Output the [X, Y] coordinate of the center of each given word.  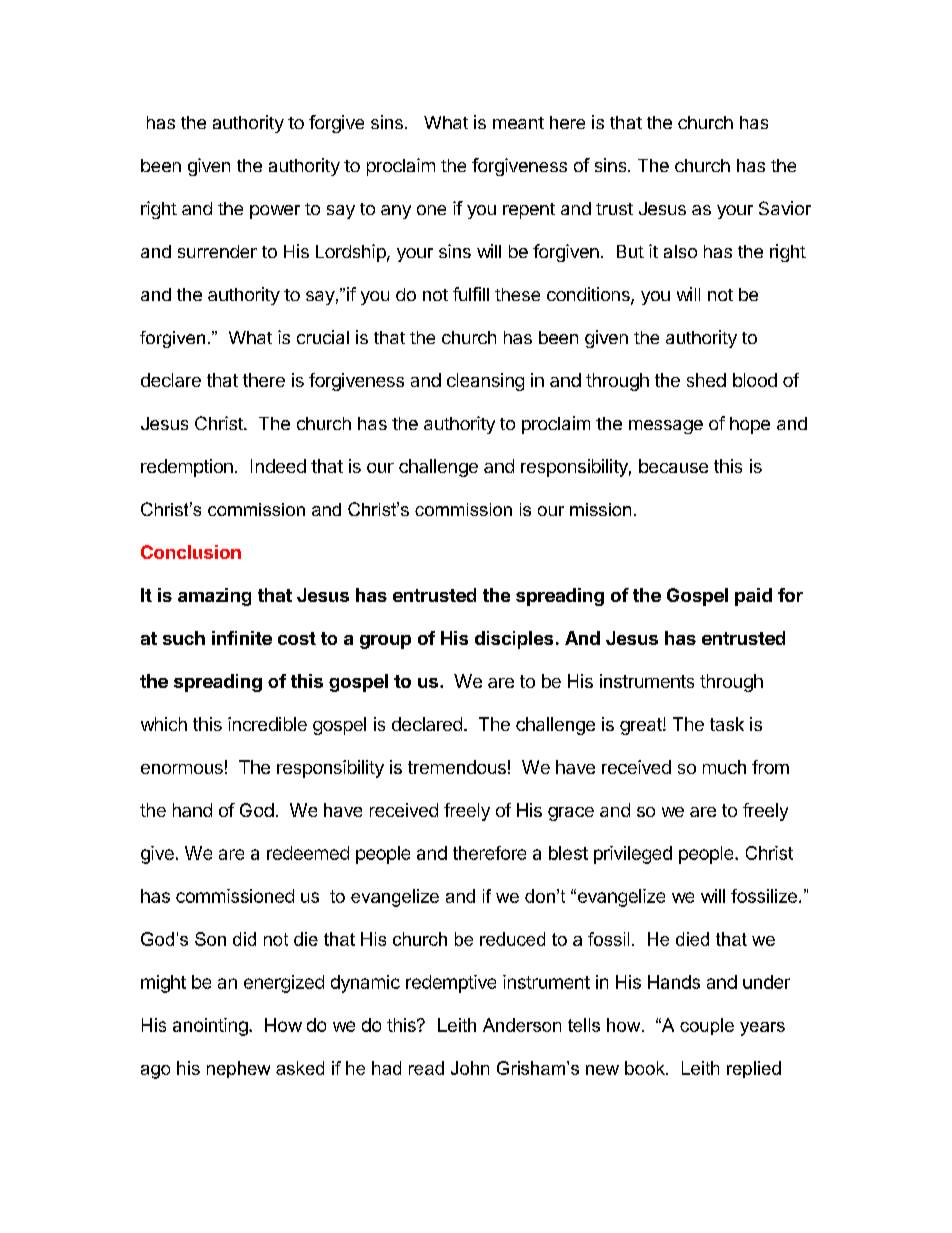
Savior [785, 208]
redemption [187, 468]
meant [518, 123]
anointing [211, 1027]
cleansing [485, 382]
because [673, 466]
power [275, 212]
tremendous [457, 767]
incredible [267, 724]
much [724, 767]
